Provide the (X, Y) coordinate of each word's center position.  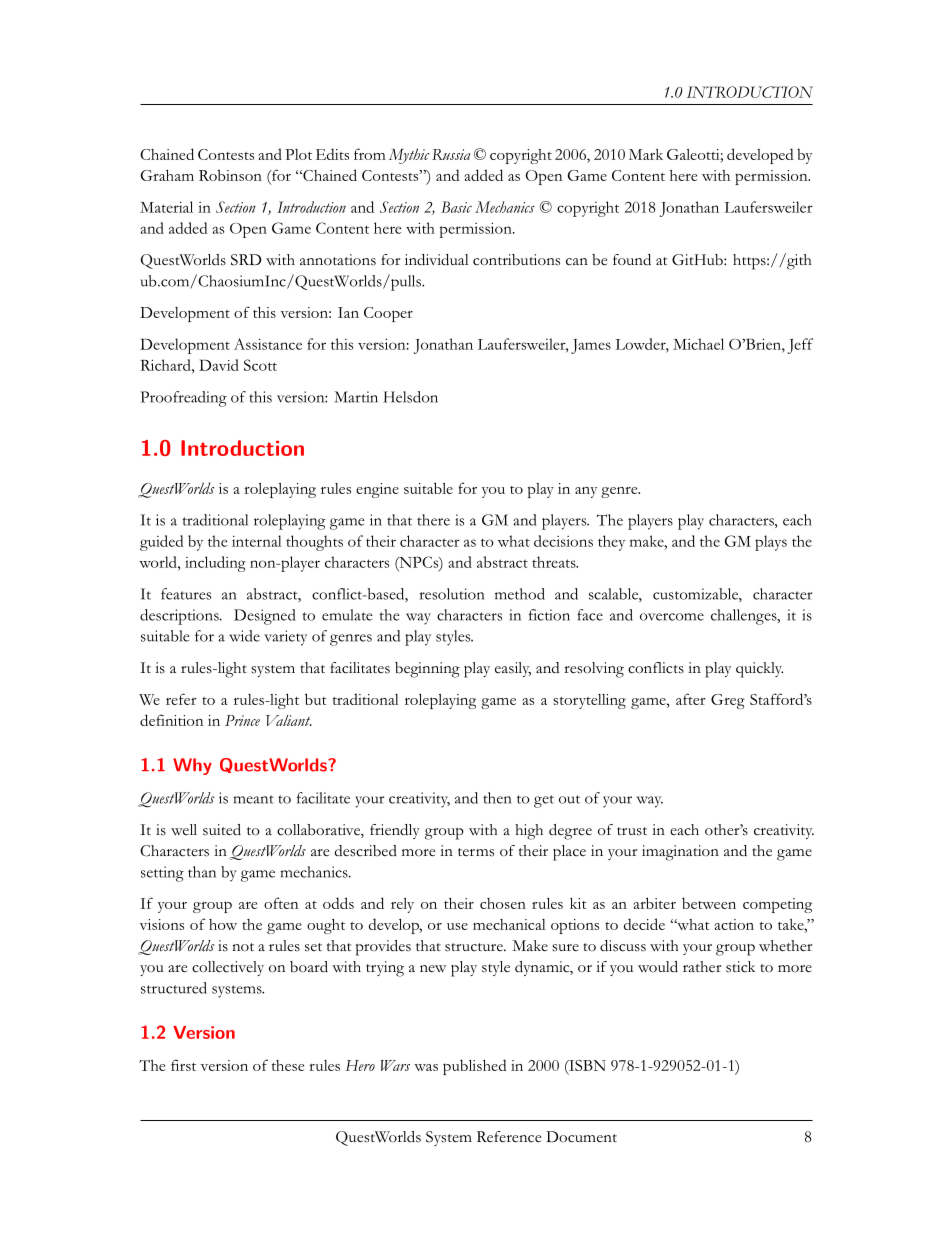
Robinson (230, 175)
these (288, 1065)
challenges (745, 617)
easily (513, 669)
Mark (646, 154)
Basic (456, 207)
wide (244, 636)
